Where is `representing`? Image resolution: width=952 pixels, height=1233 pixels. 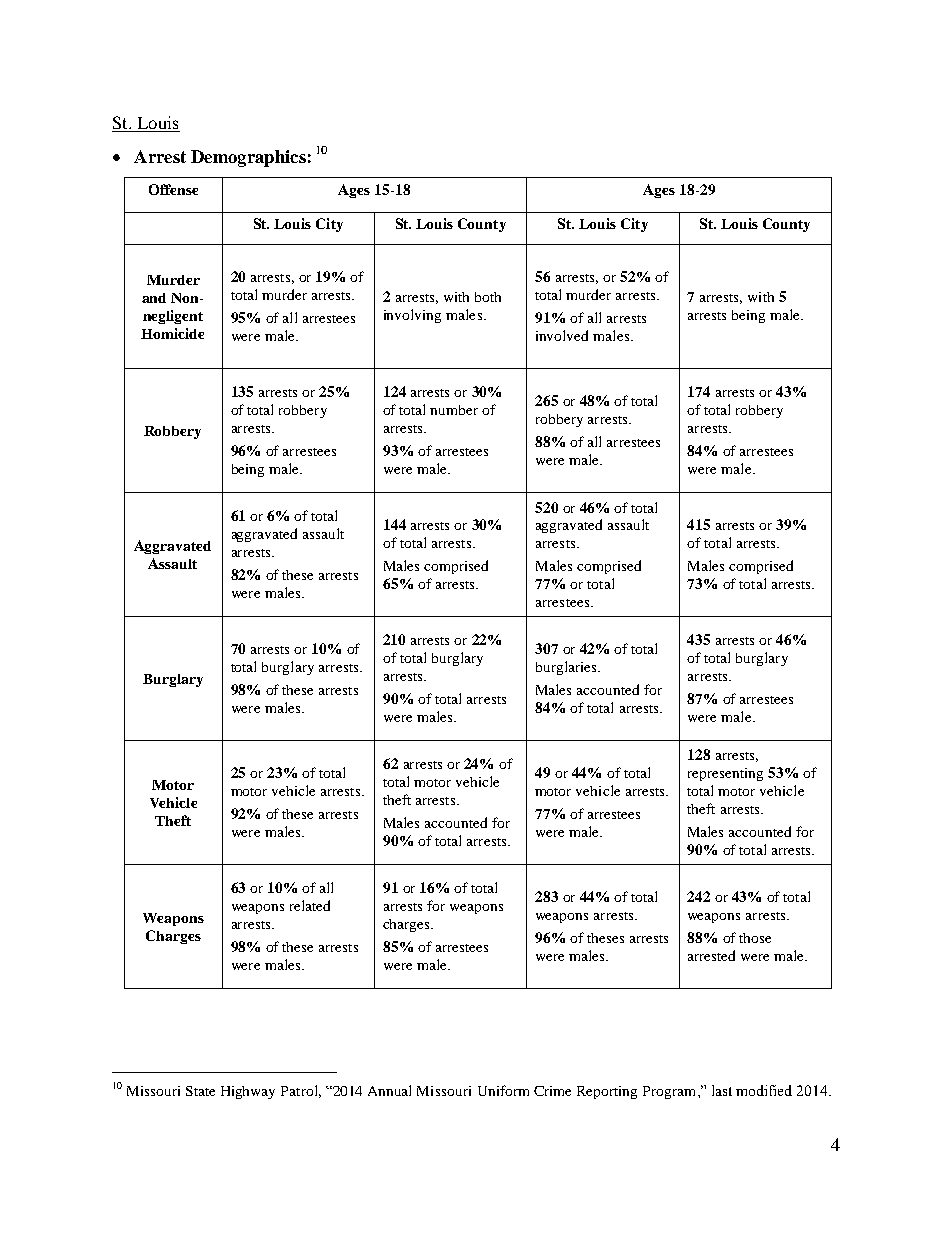 representing is located at coordinates (725, 774).
